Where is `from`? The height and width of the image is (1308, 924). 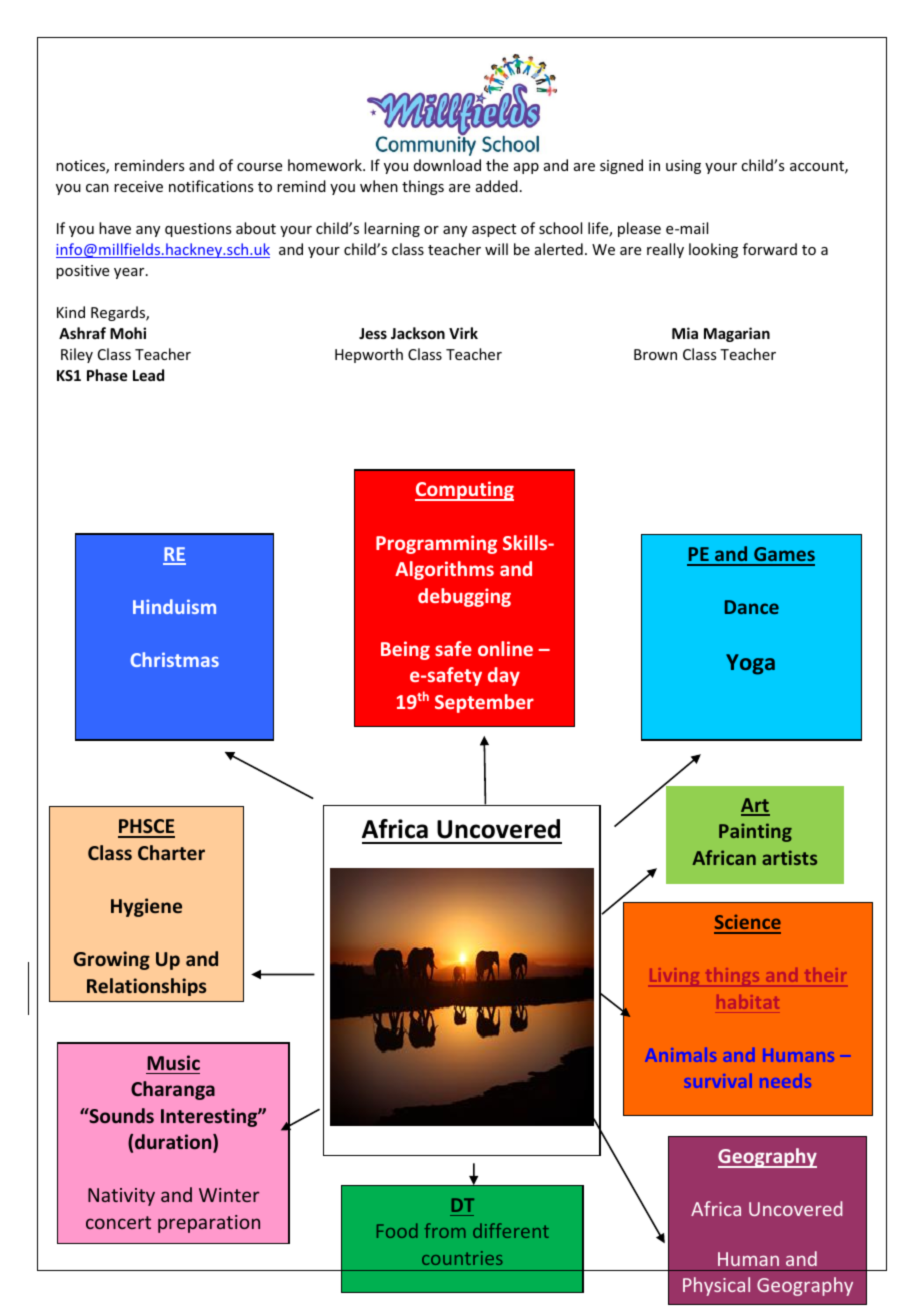 from is located at coordinates (445, 1230).
